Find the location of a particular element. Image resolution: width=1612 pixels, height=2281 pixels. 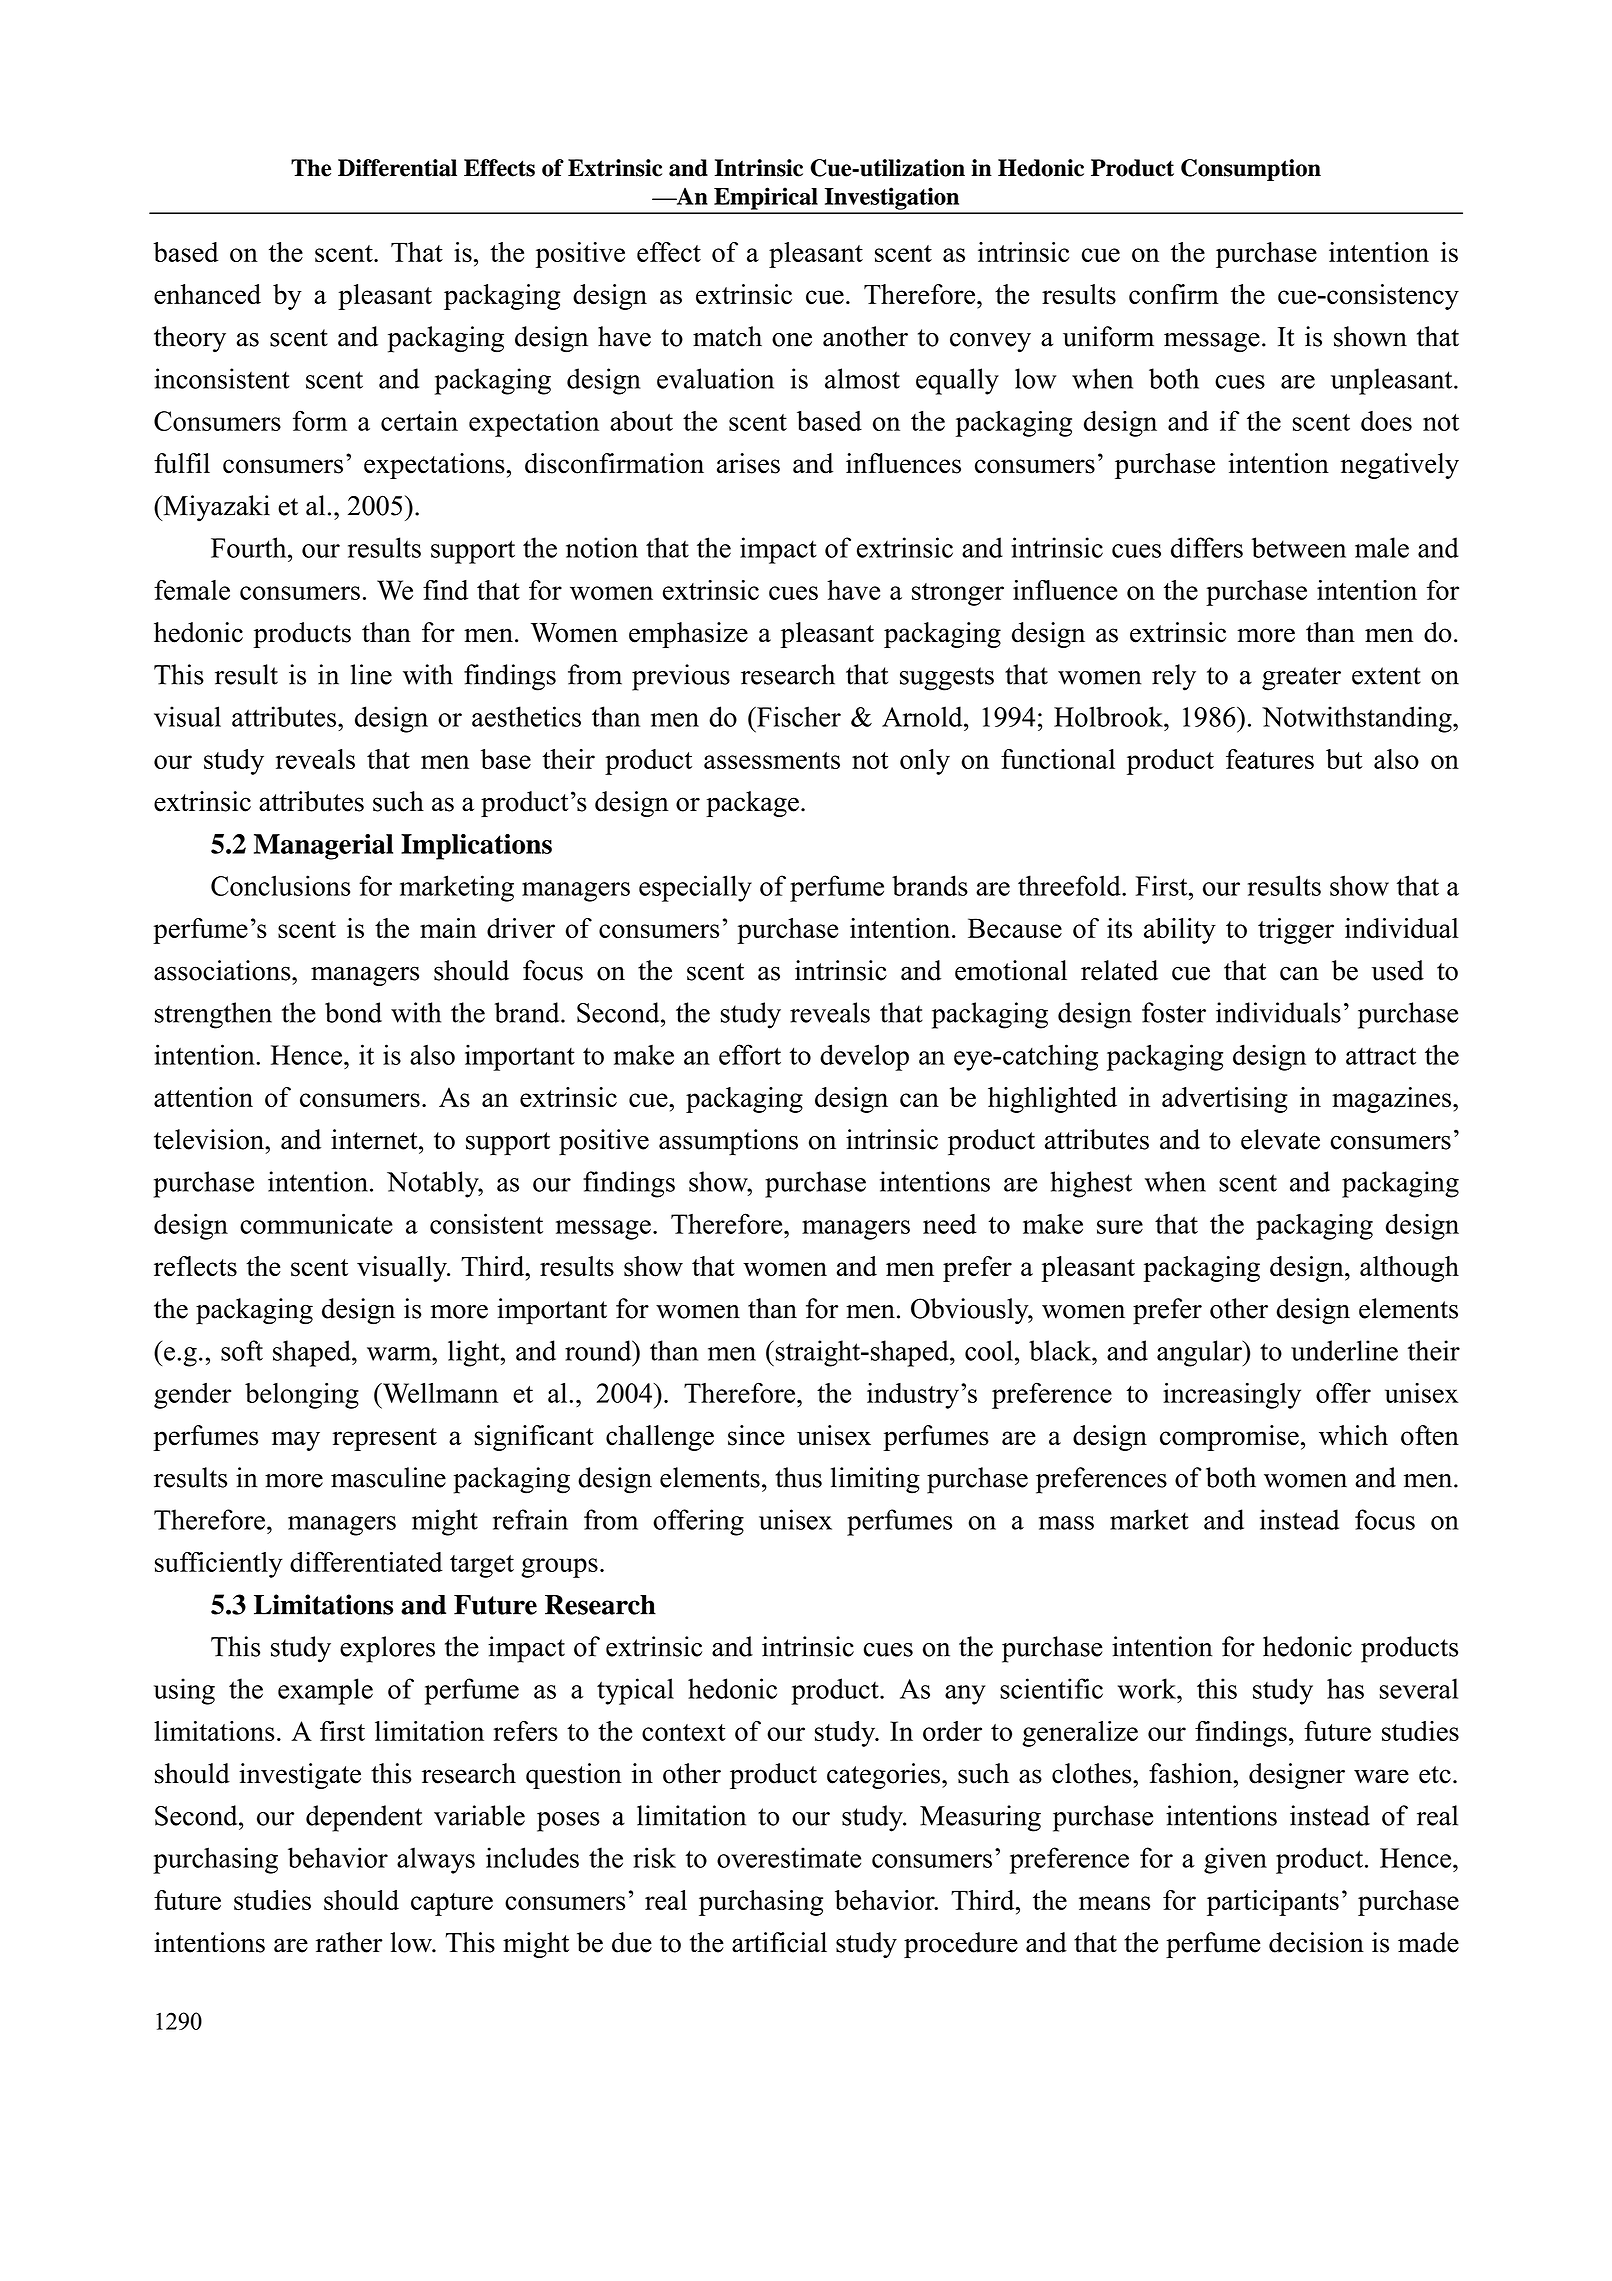

rather is located at coordinates (349, 1942).
